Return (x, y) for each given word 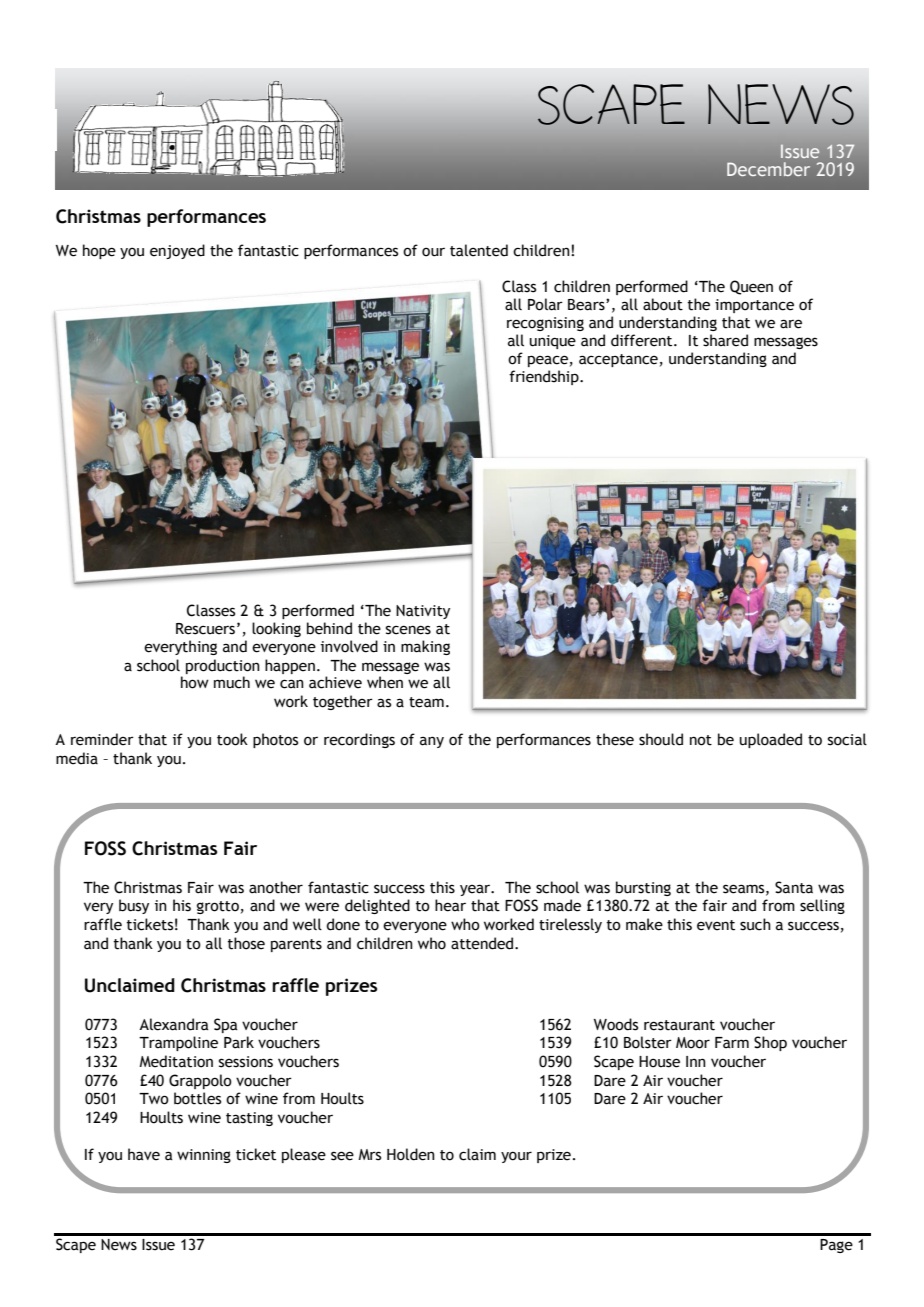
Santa (794, 887)
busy (134, 906)
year (476, 890)
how (195, 682)
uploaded (771, 740)
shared (725, 340)
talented (479, 250)
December (768, 169)
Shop (770, 1043)
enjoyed (177, 251)
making (425, 647)
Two (154, 1099)
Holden (411, 1154)
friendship (545, 377)
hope (99, 251)
